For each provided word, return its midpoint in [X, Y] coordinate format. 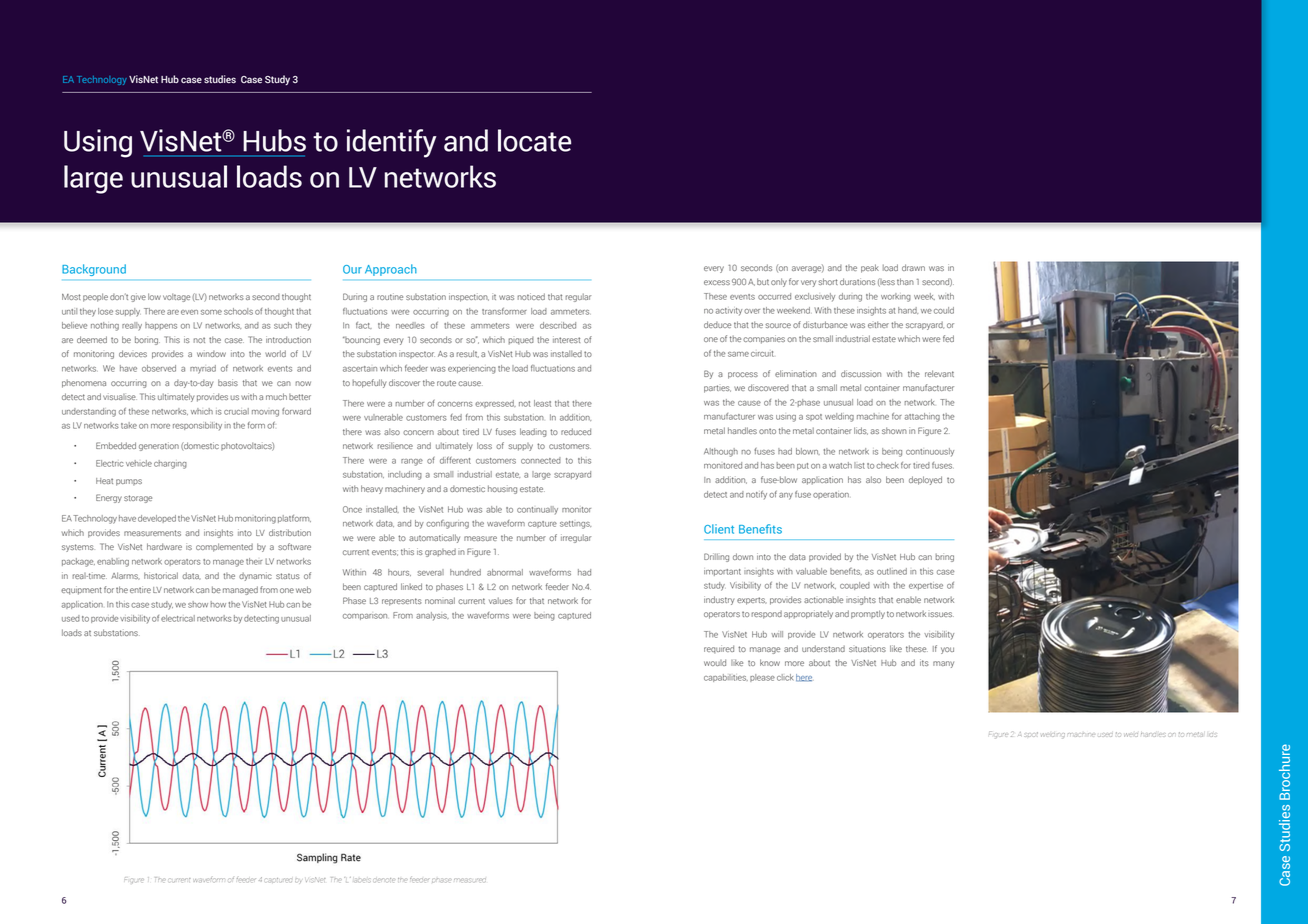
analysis [432, 616]
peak [870, 268]
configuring [447, 524]
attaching [922, 417]
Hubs [274, 140]
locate [534, 140]
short [828, 281]
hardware [164, 546]
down [743, 556]
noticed [531, 296]
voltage [176, 297]
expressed [495, 404]
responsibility [197, 426]
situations [867, 649]
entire [140, 589]
